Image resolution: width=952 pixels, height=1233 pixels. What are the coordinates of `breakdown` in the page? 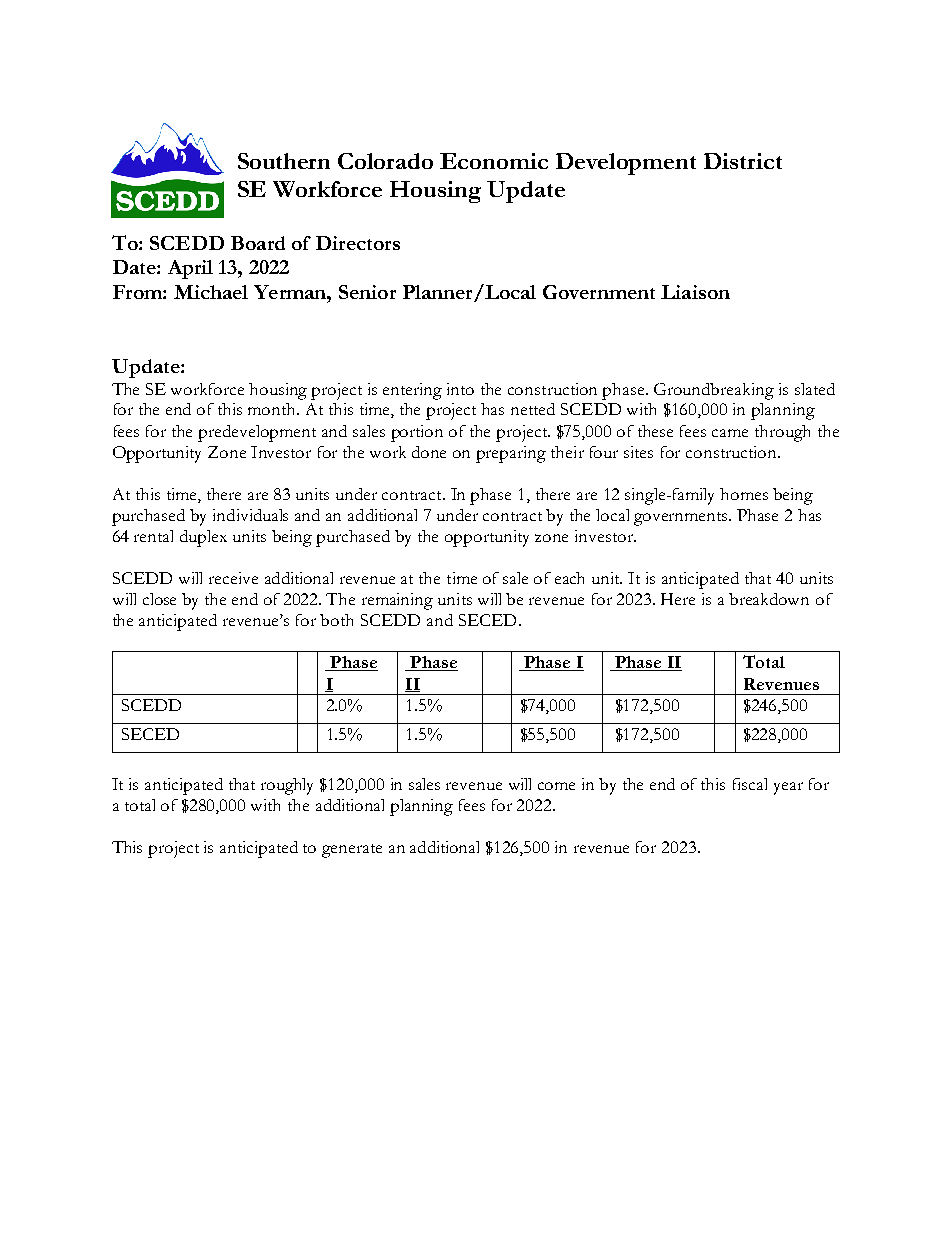 It's located at (769, 599).
